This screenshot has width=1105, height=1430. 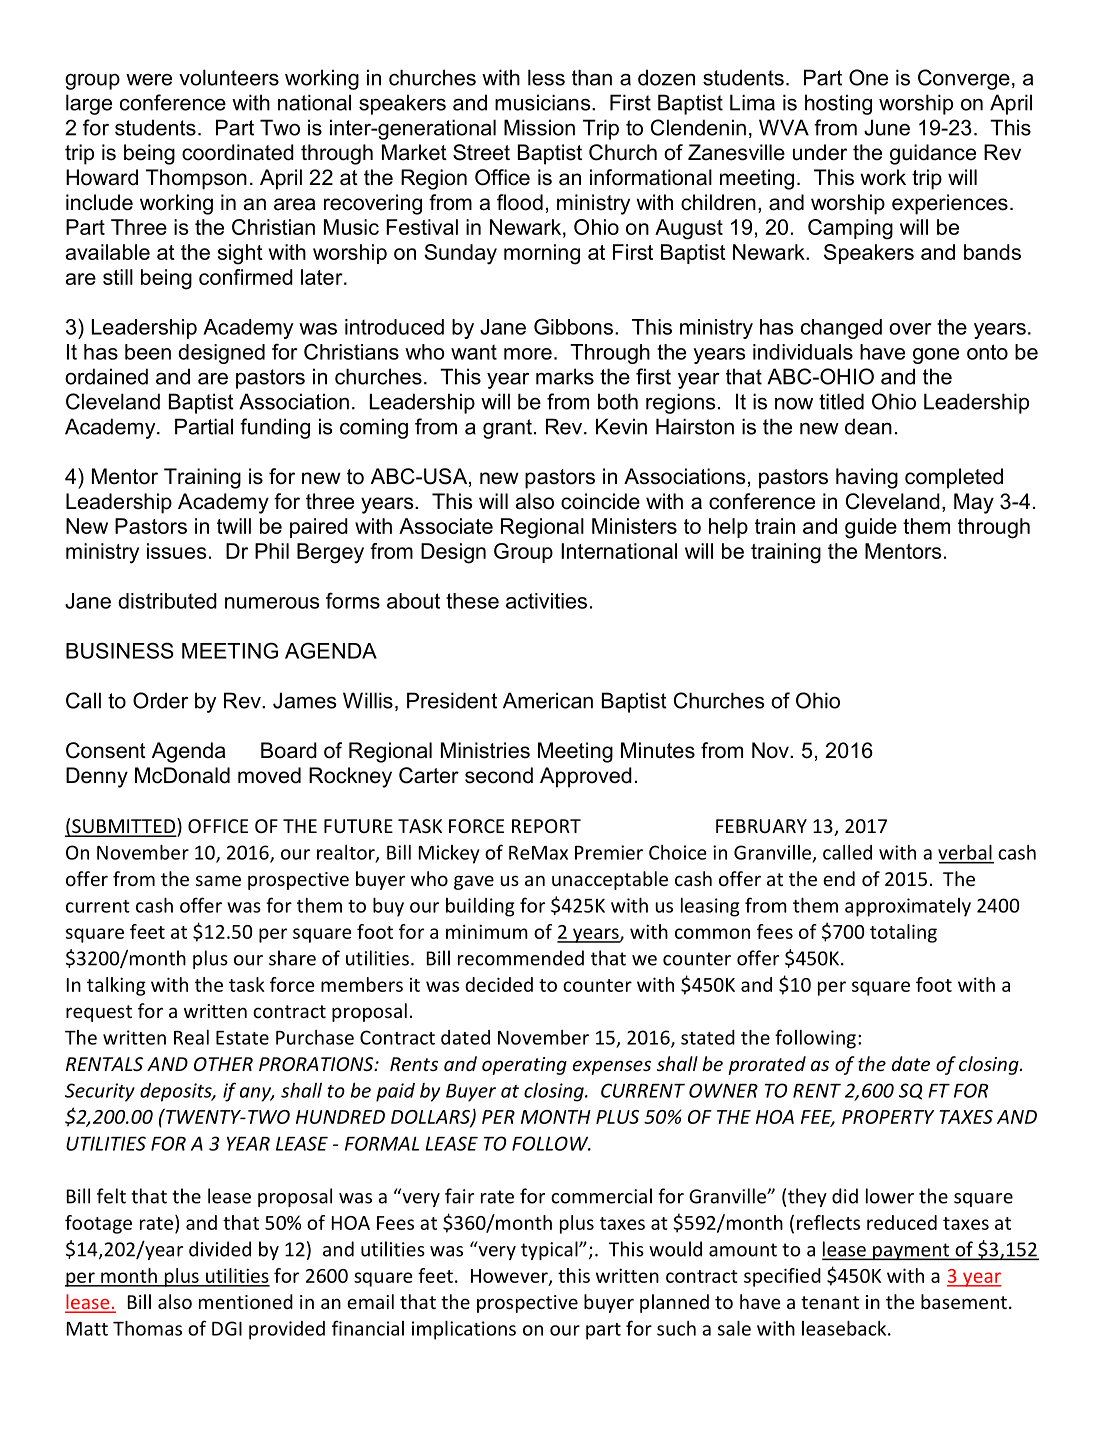 What do you see at coordinates (539, 127) in the screenshot?
I see `Mission` at bounding box center [539, 127].
